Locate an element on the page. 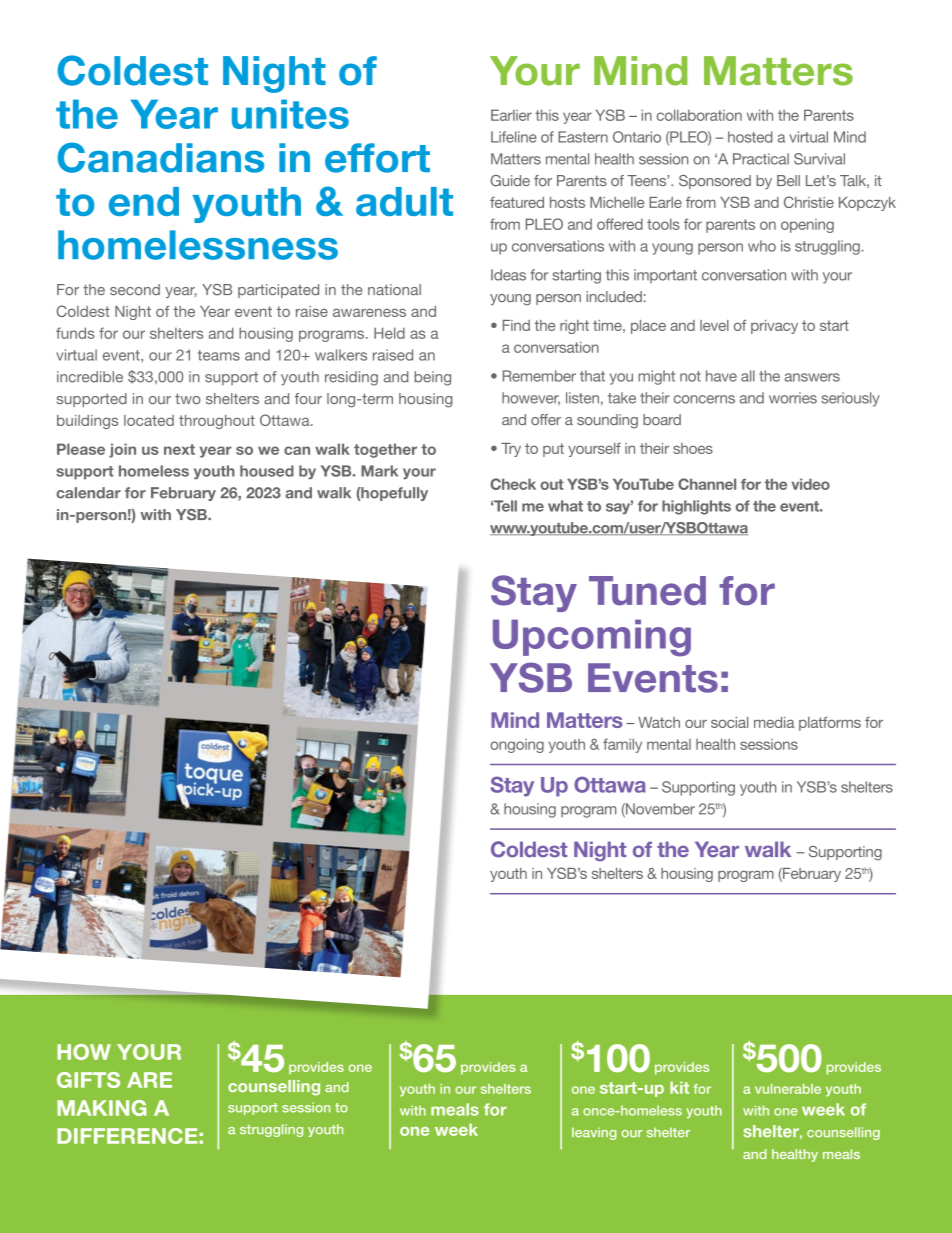  housed is located at coordinates (267, 471).
